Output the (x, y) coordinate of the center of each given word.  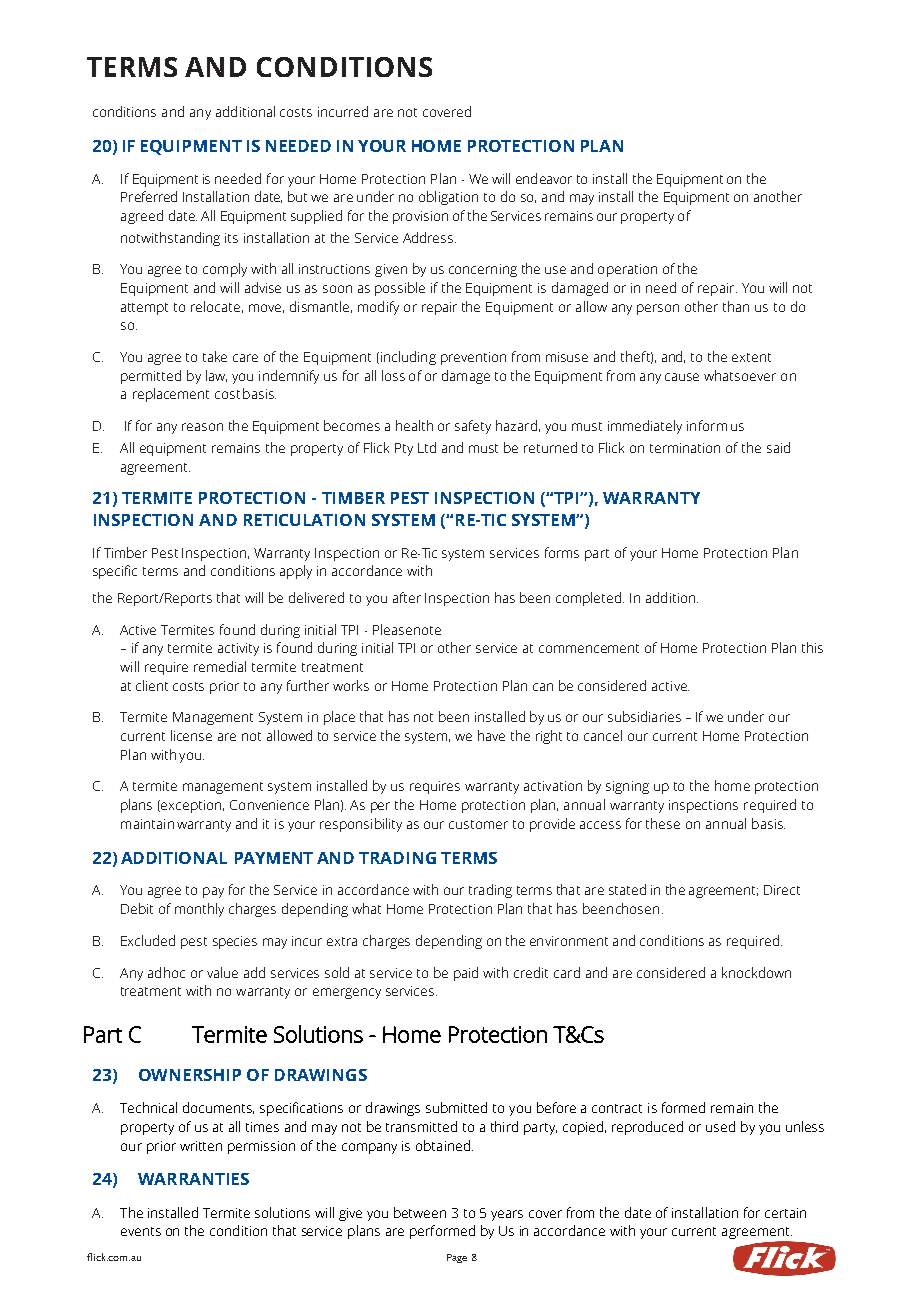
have (491, 735)
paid (466, 974)
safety (473, 427)
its (231, 238)
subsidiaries (644, 716)
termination (685, 448)
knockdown (756, 972)
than (736, 306)
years (507, 1215)
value (222, 972)
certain (785, 1213)
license (191, 735)
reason (202, 427)
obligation (448, 198)
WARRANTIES (193, 1179)
